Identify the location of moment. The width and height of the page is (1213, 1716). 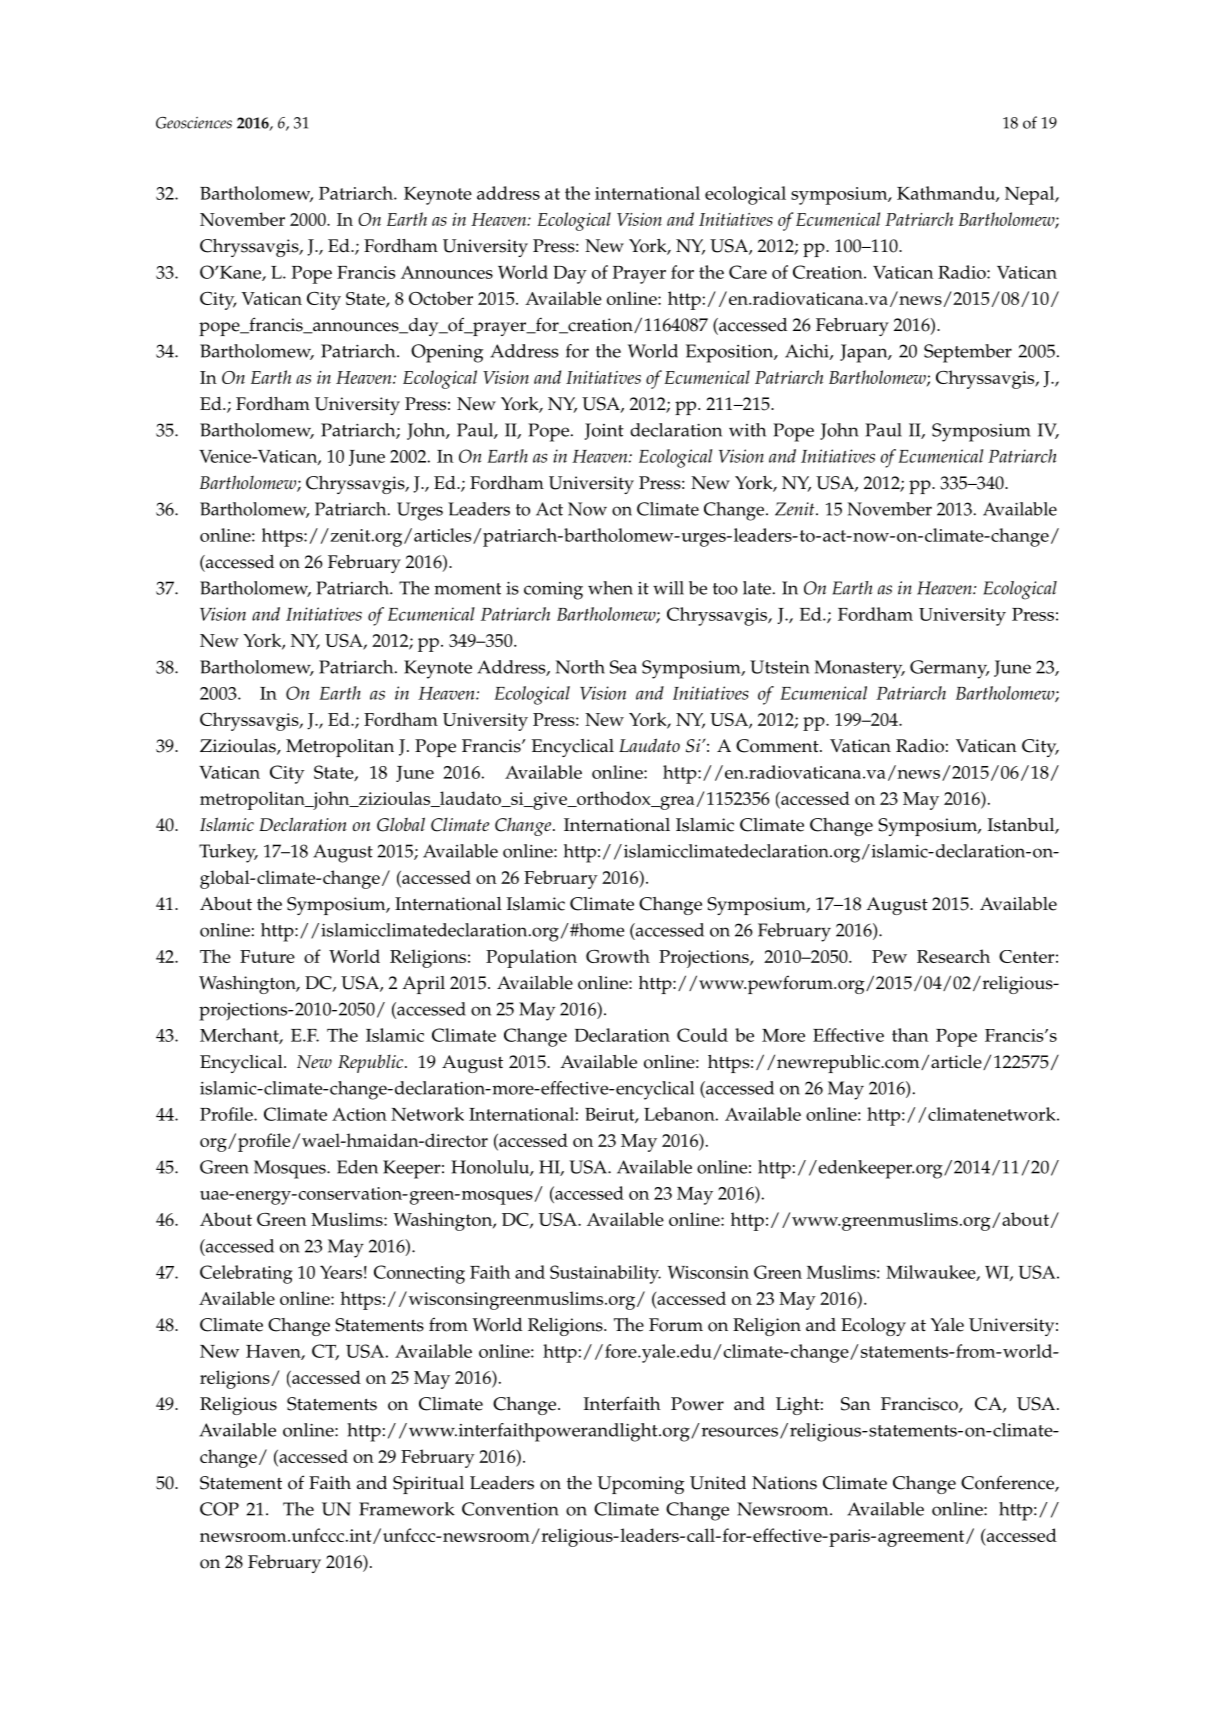
(467, 589).
